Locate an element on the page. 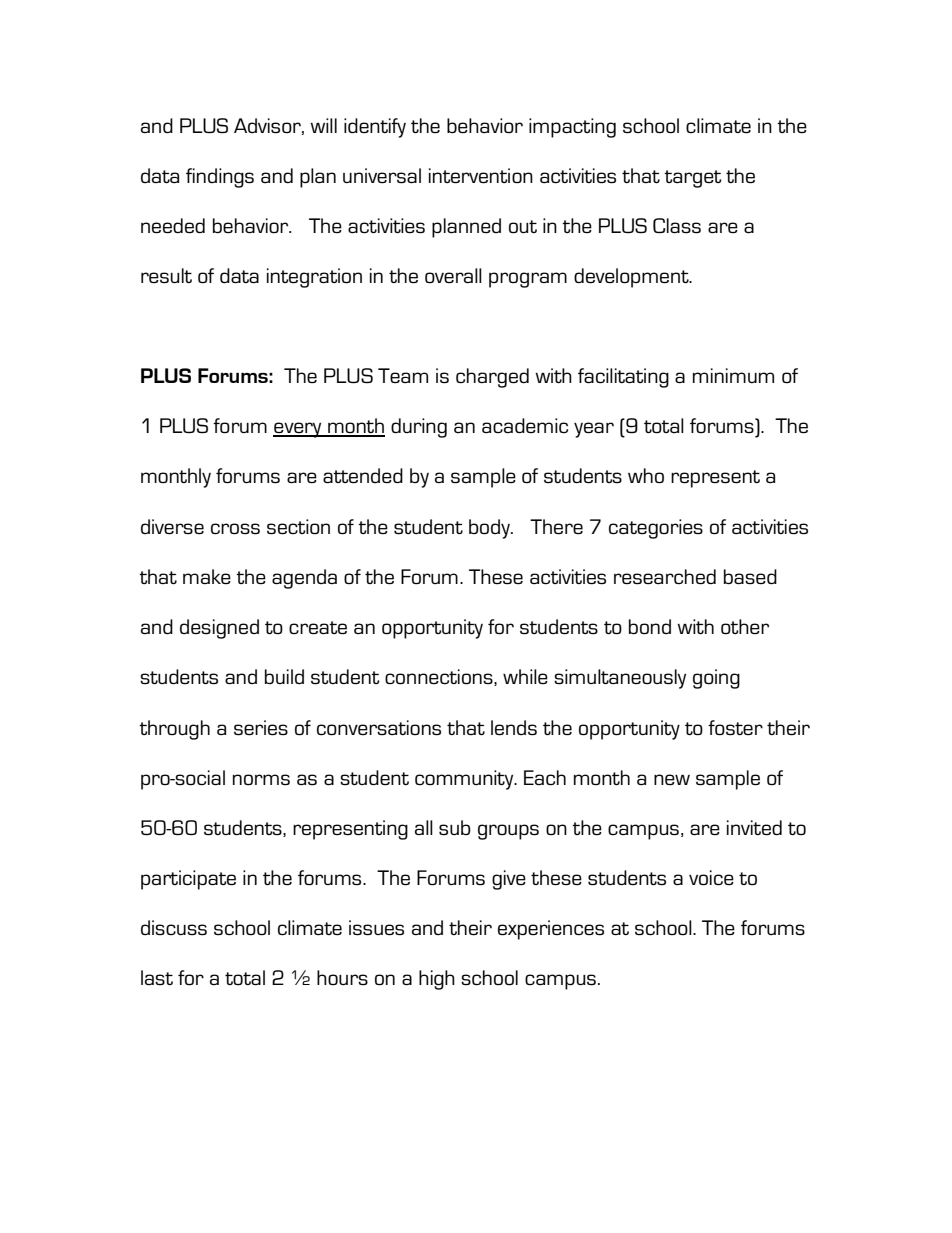  voice is located at coordinates (711, 877).
